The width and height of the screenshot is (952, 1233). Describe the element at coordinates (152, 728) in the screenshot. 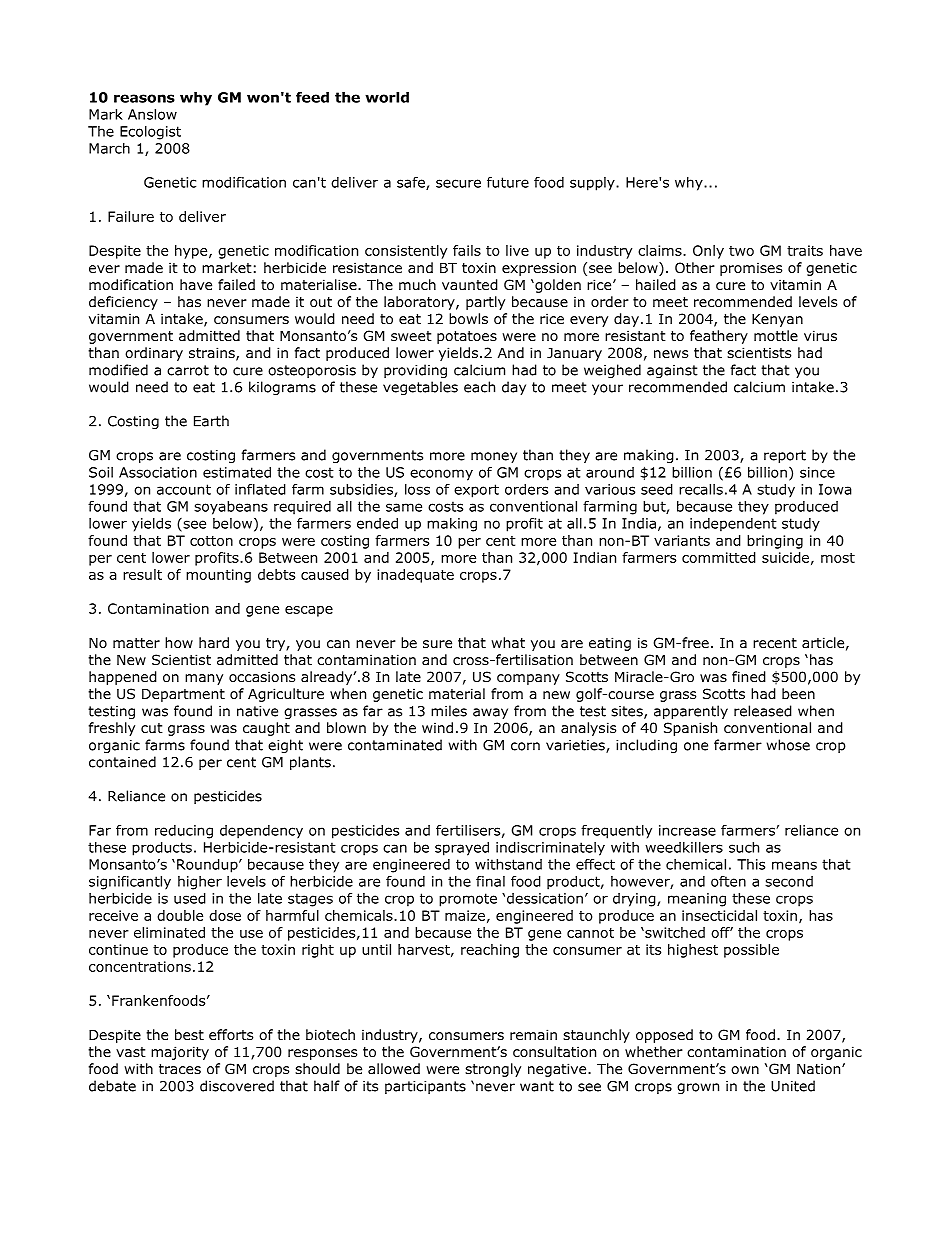

I see `cut` at that location.
